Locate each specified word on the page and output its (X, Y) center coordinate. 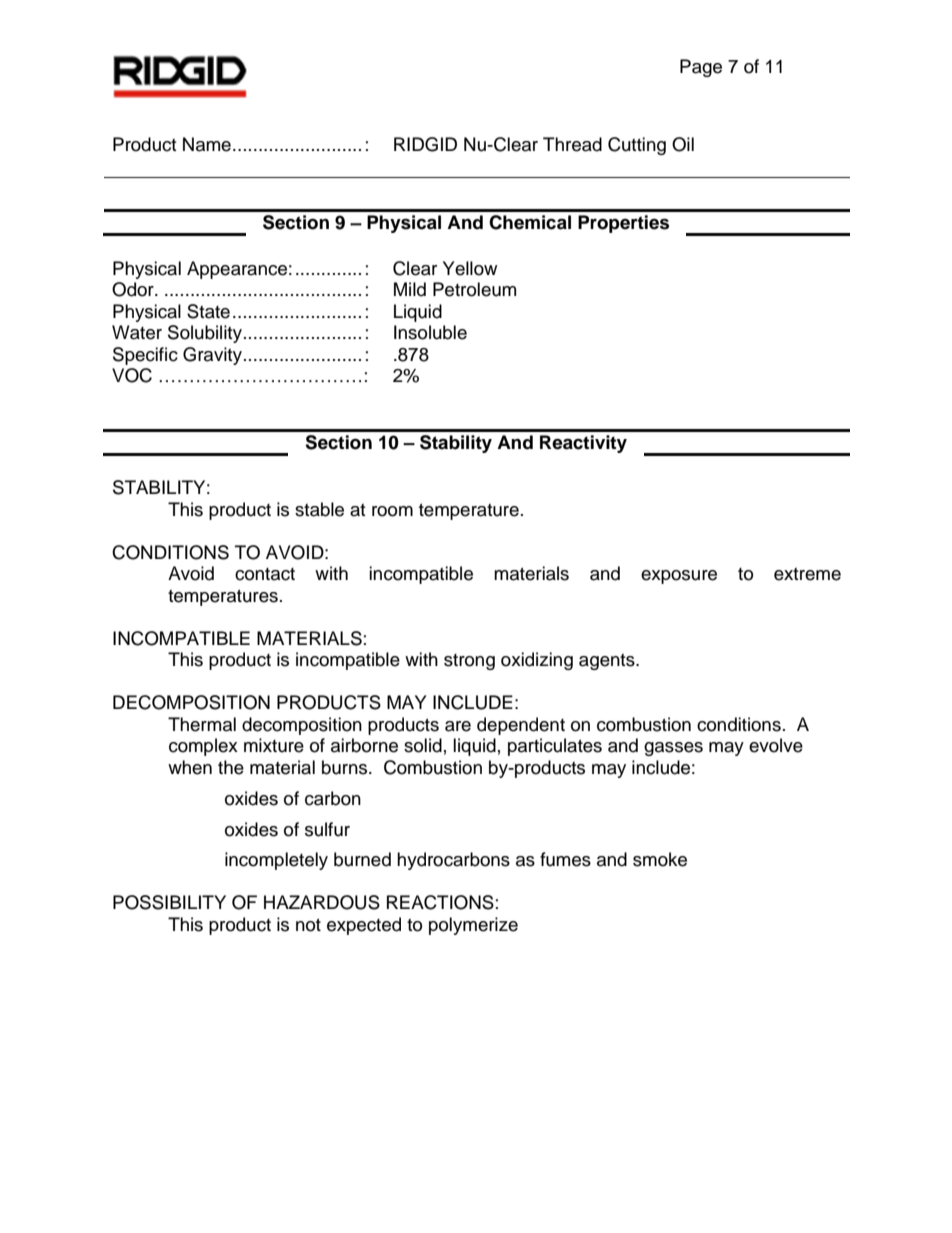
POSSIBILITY (169, 902)
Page (701, 68)
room (392, 511)
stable (319, 509)
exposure (679, 577)
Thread (572, 144)
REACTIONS (440, 902)
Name (207, 144)
